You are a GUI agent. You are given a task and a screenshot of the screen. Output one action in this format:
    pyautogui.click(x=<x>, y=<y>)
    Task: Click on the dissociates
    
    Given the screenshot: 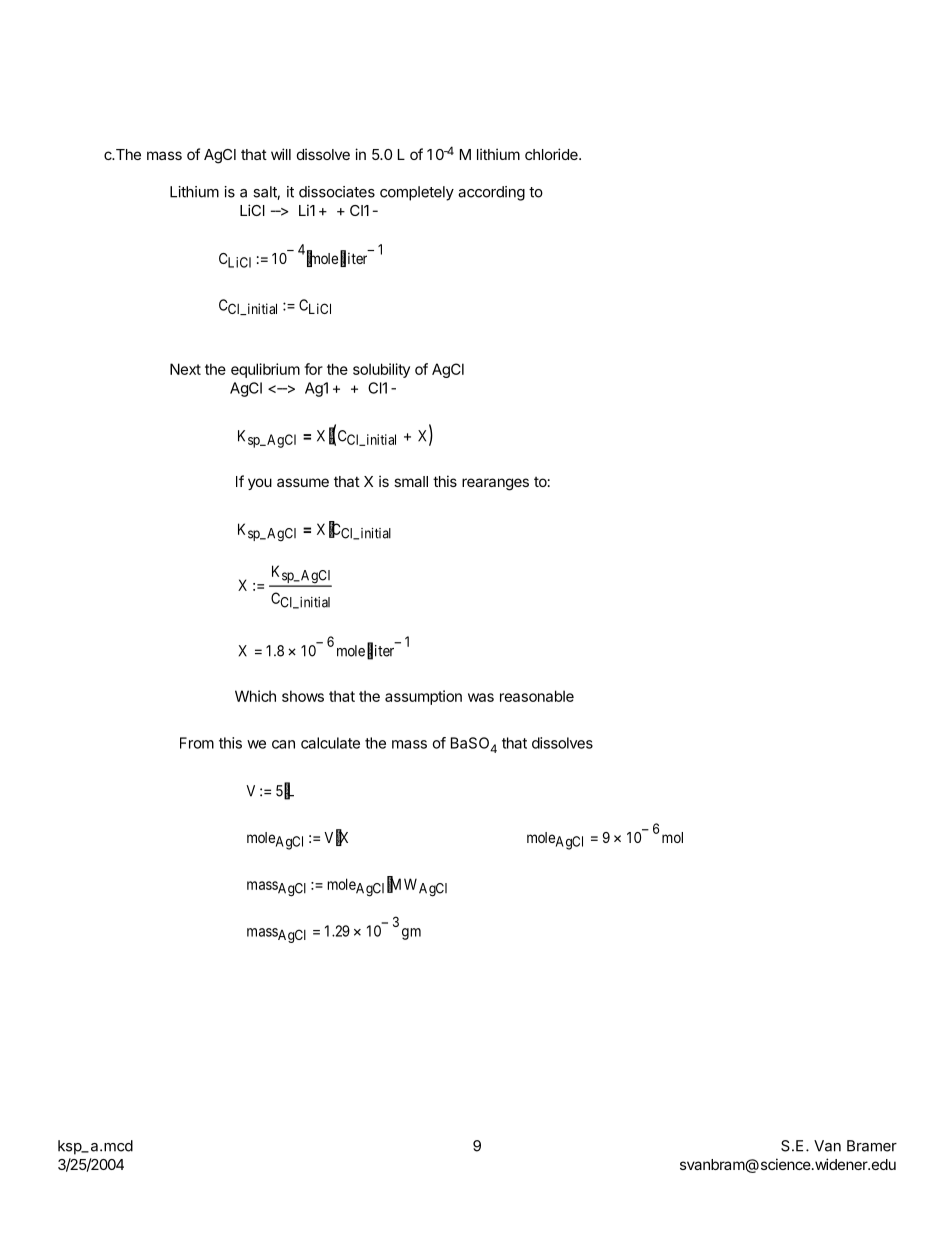 What is the action you would take?
    pyautogui.click(x=337, y=192)
